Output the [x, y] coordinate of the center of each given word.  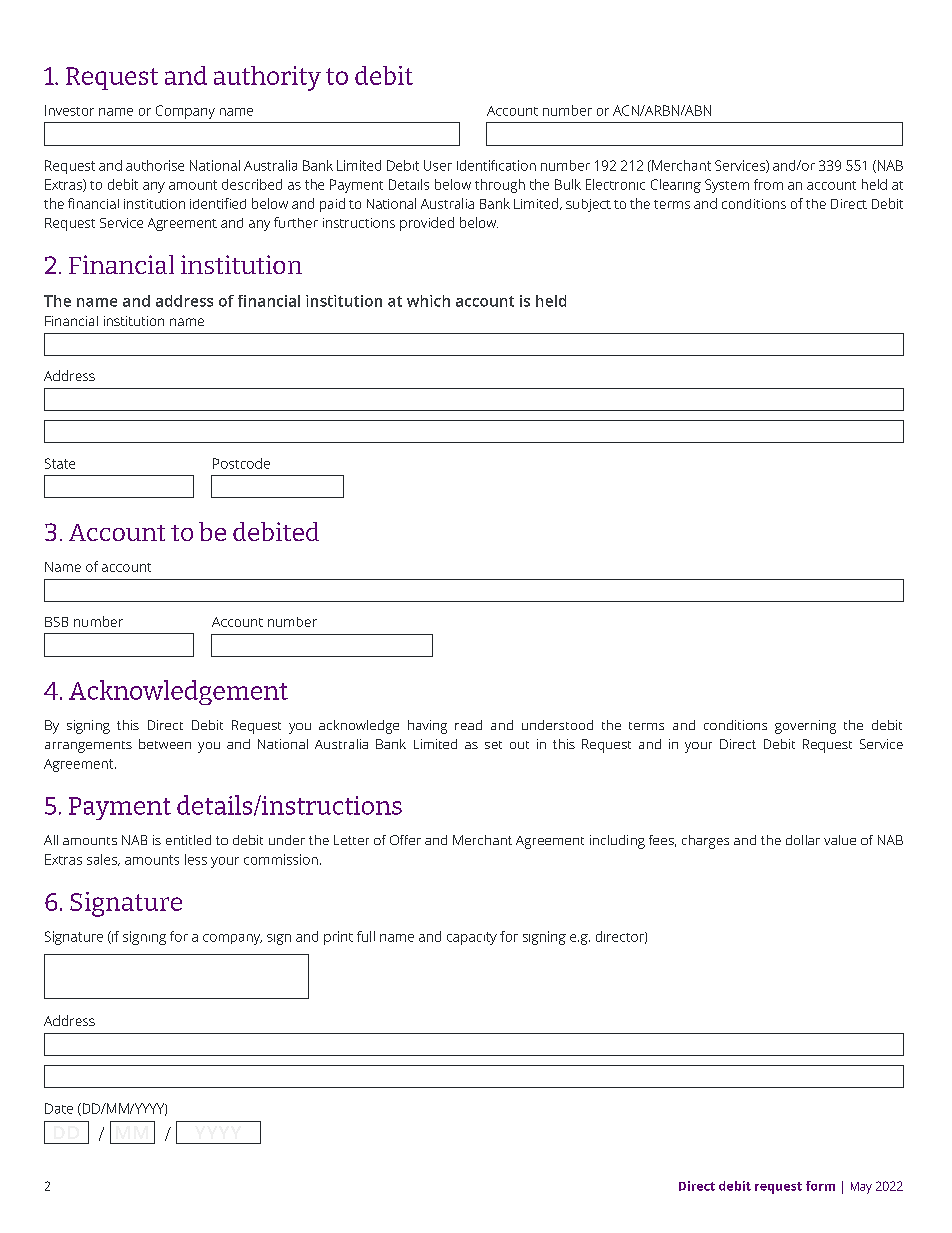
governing [805, 727]
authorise [155, 165]
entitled [188, 840]
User [438, 165]
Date [59, 1108]
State [60, 463]
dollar [803, 840]
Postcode [241, 463]
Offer [405, 840]
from [768, 184]
